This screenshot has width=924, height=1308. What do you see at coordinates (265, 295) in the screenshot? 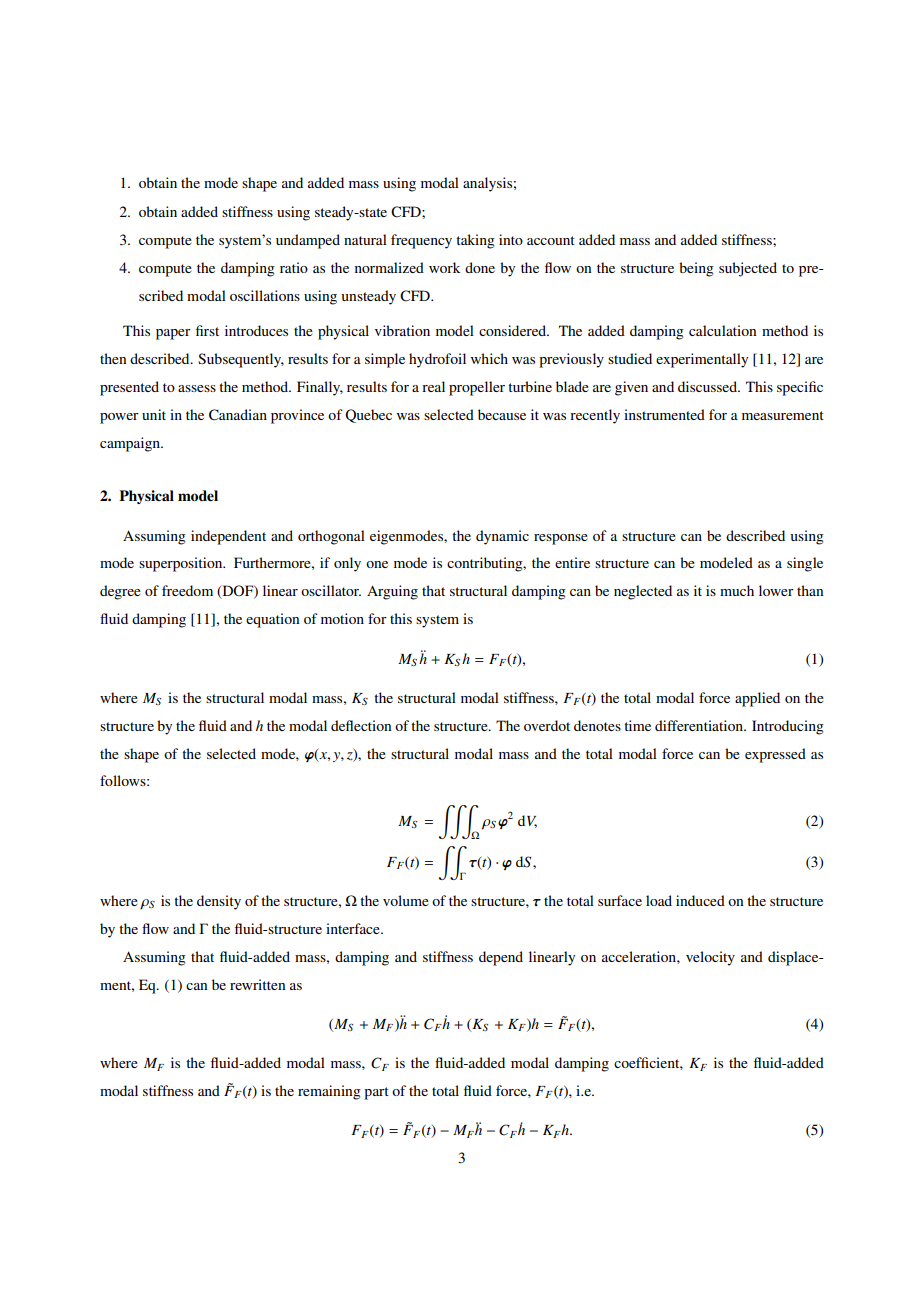
I see `oscillations` at bounding box center [265, 295].
